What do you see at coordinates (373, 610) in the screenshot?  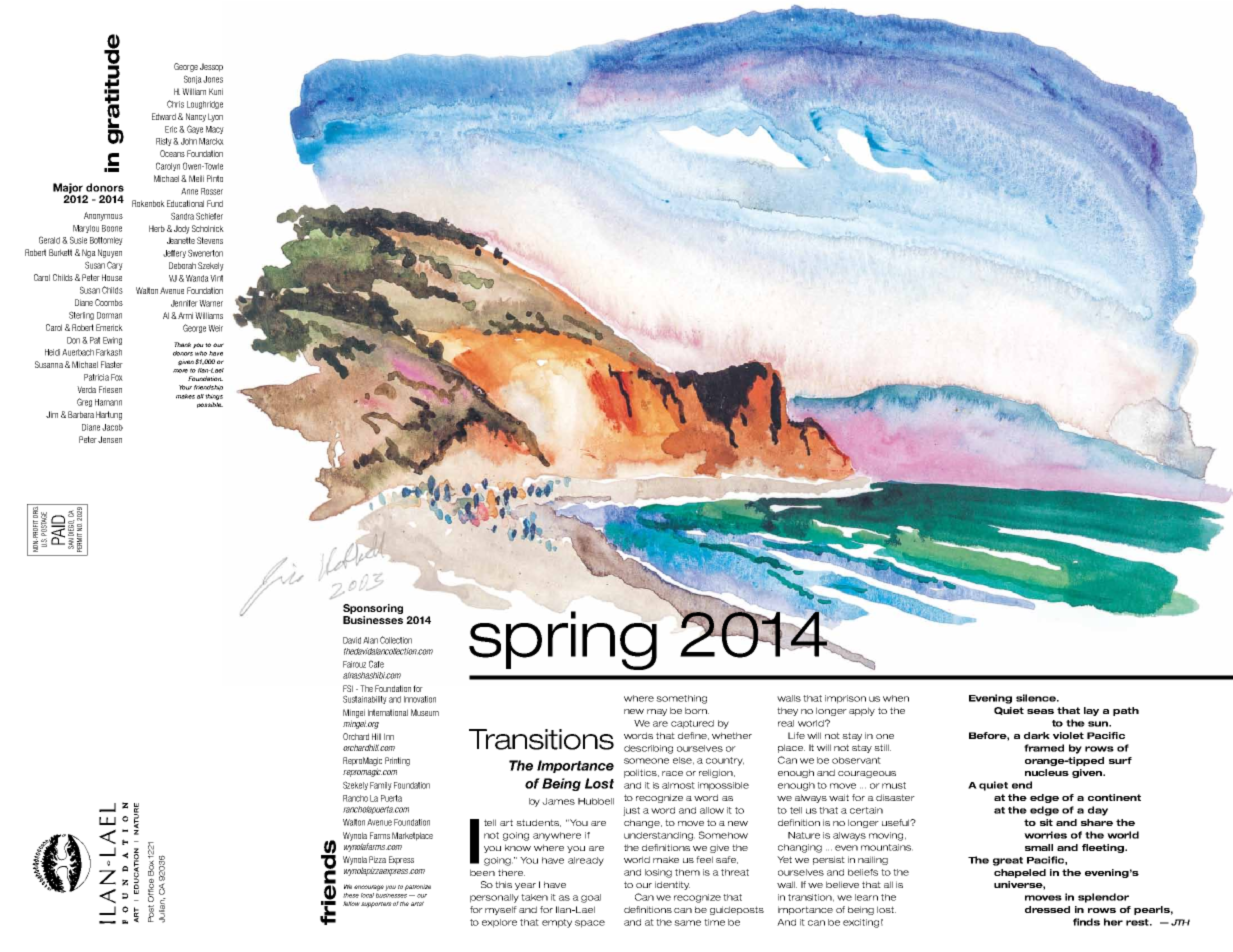 I see `Sponsoring` at bounding box center [373, 610].
